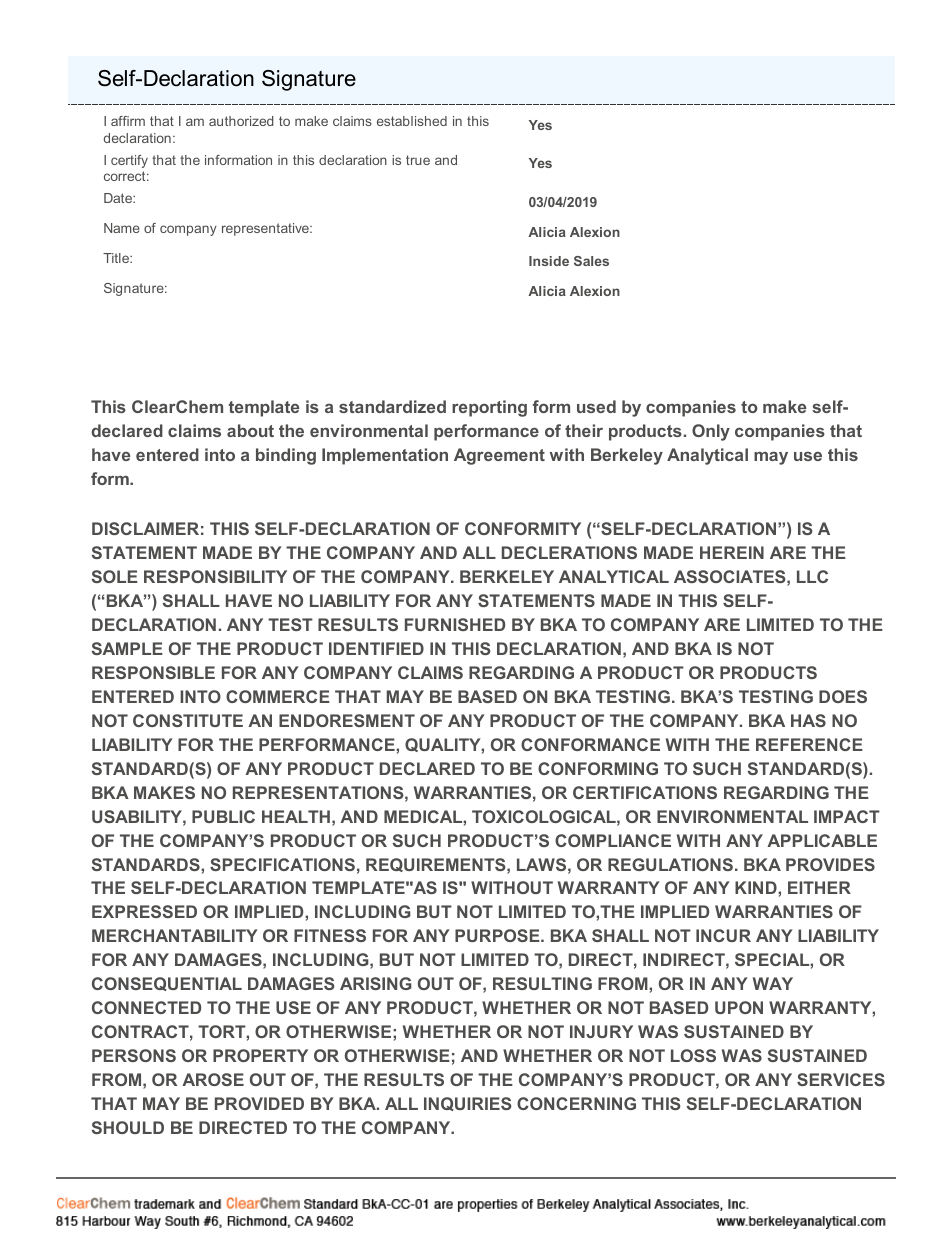 The width and height of the document is (952, 1233). What do you see at coordinates (812, 576) in the document?
I see `LLC` at bounding box center [812, 576].
